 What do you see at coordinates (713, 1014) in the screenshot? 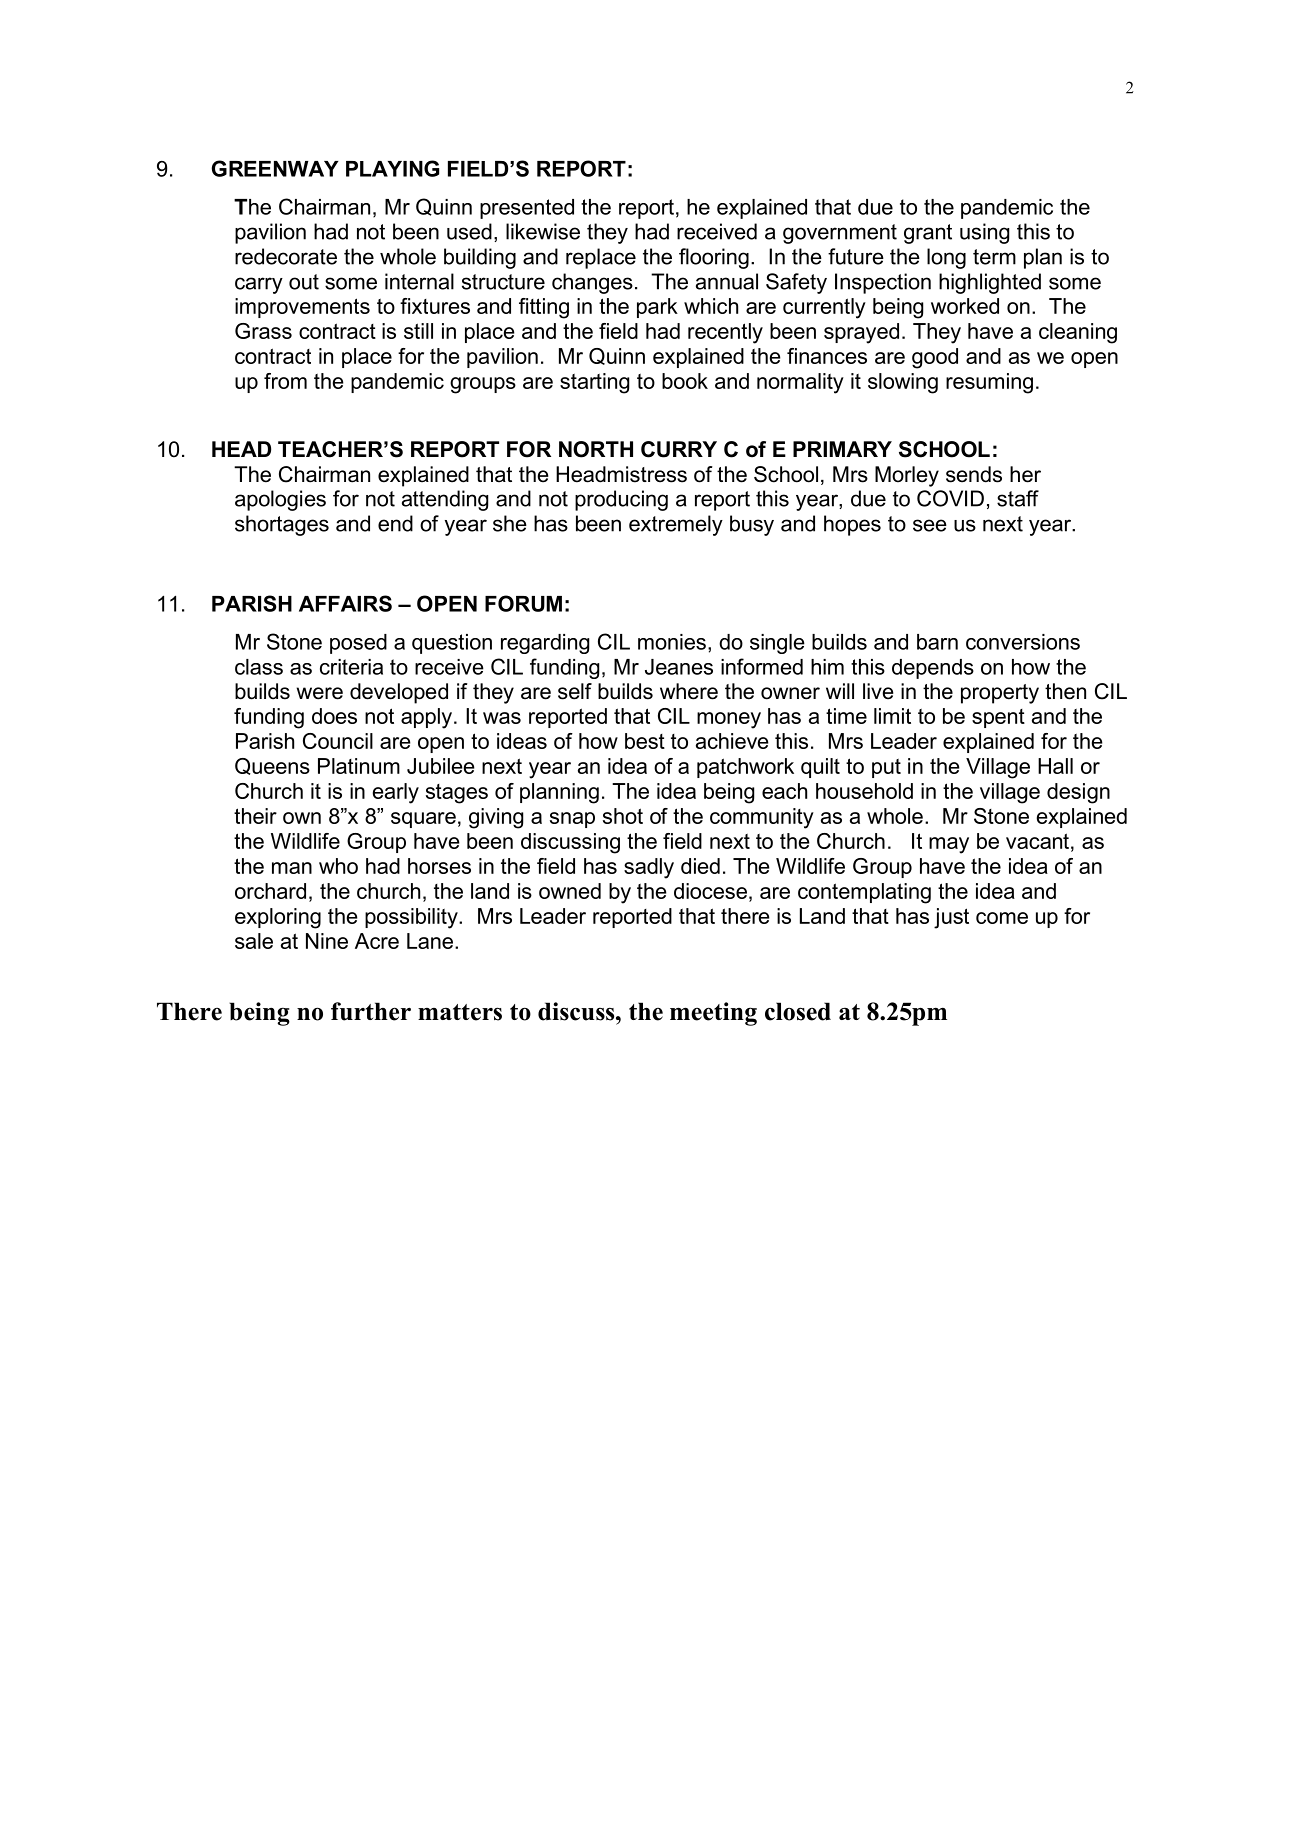
I see `meeting` at bounding box center [713, 1014].
